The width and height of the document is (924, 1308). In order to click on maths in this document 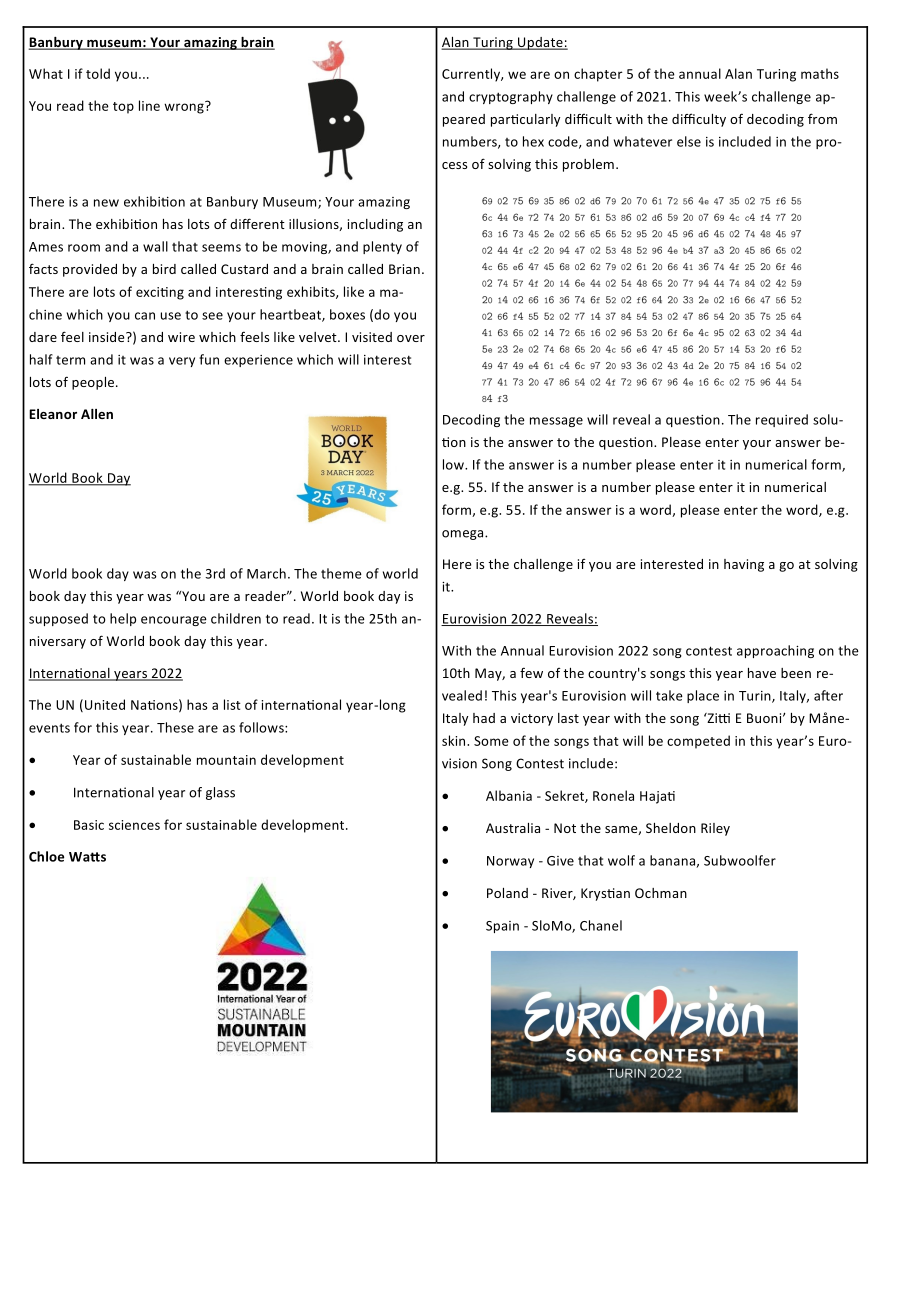, I will do `click(820, 73)`.
